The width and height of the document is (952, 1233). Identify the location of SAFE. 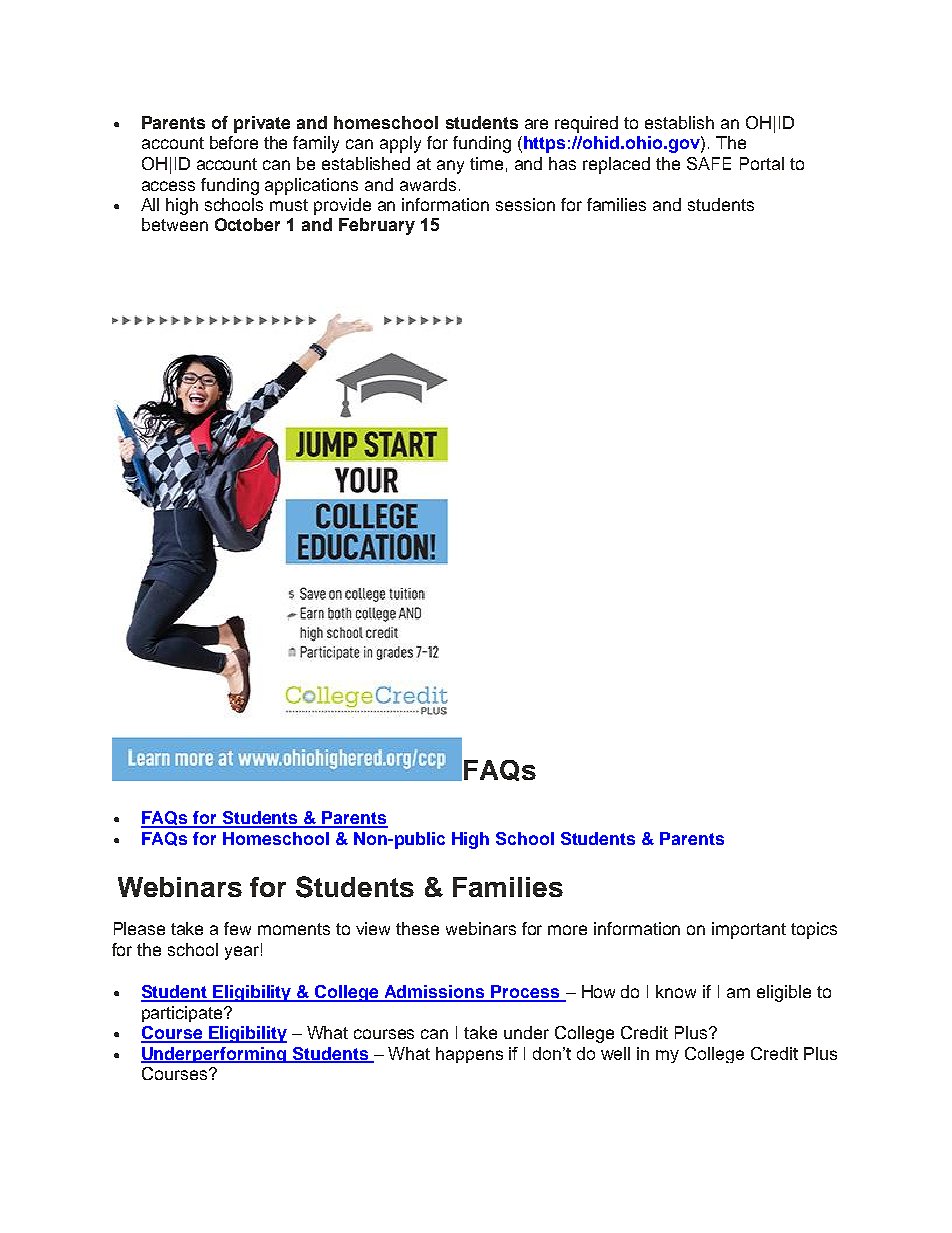
(709, 163).
